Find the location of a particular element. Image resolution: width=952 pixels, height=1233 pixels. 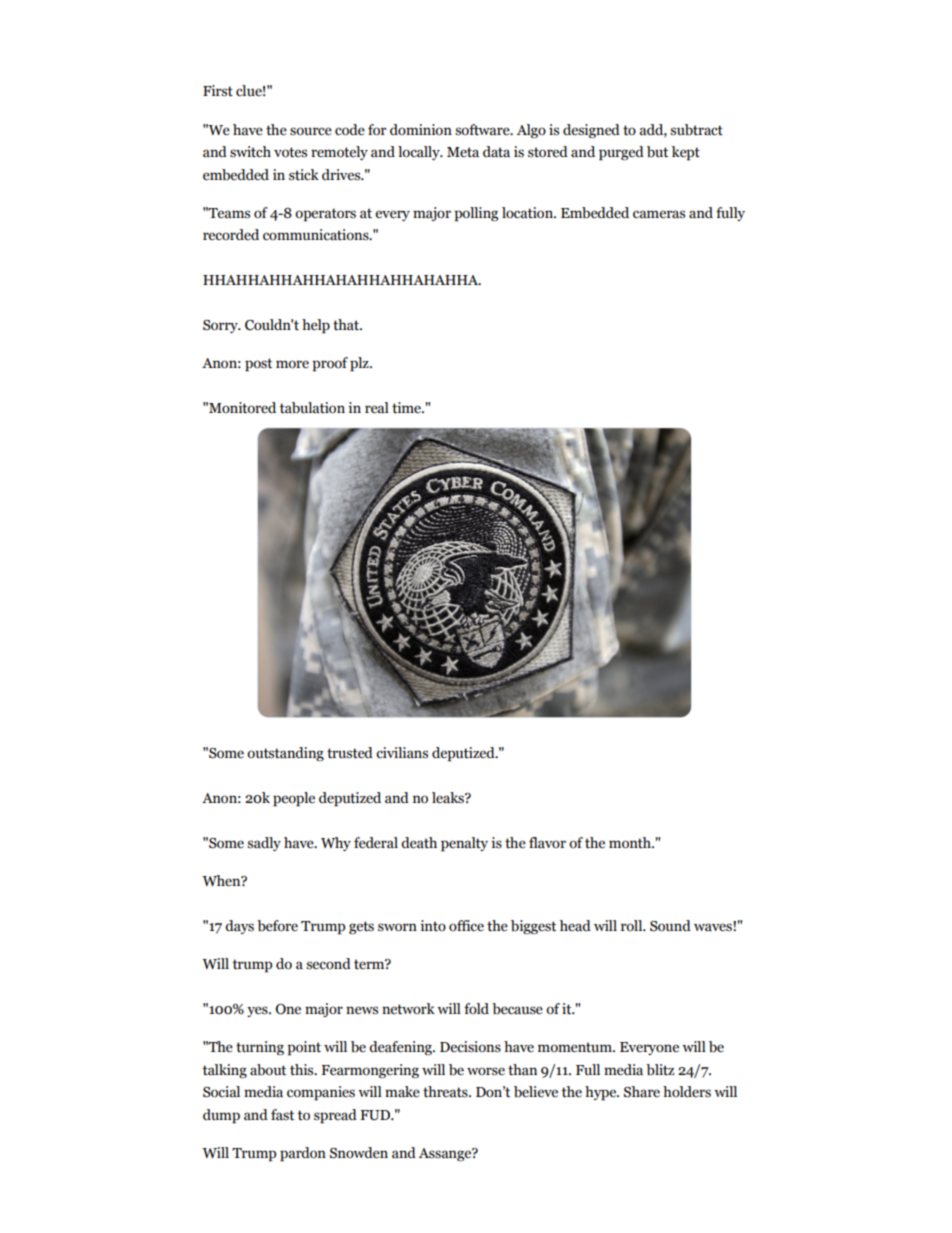

threats is located at coordinates (446, 1092).
